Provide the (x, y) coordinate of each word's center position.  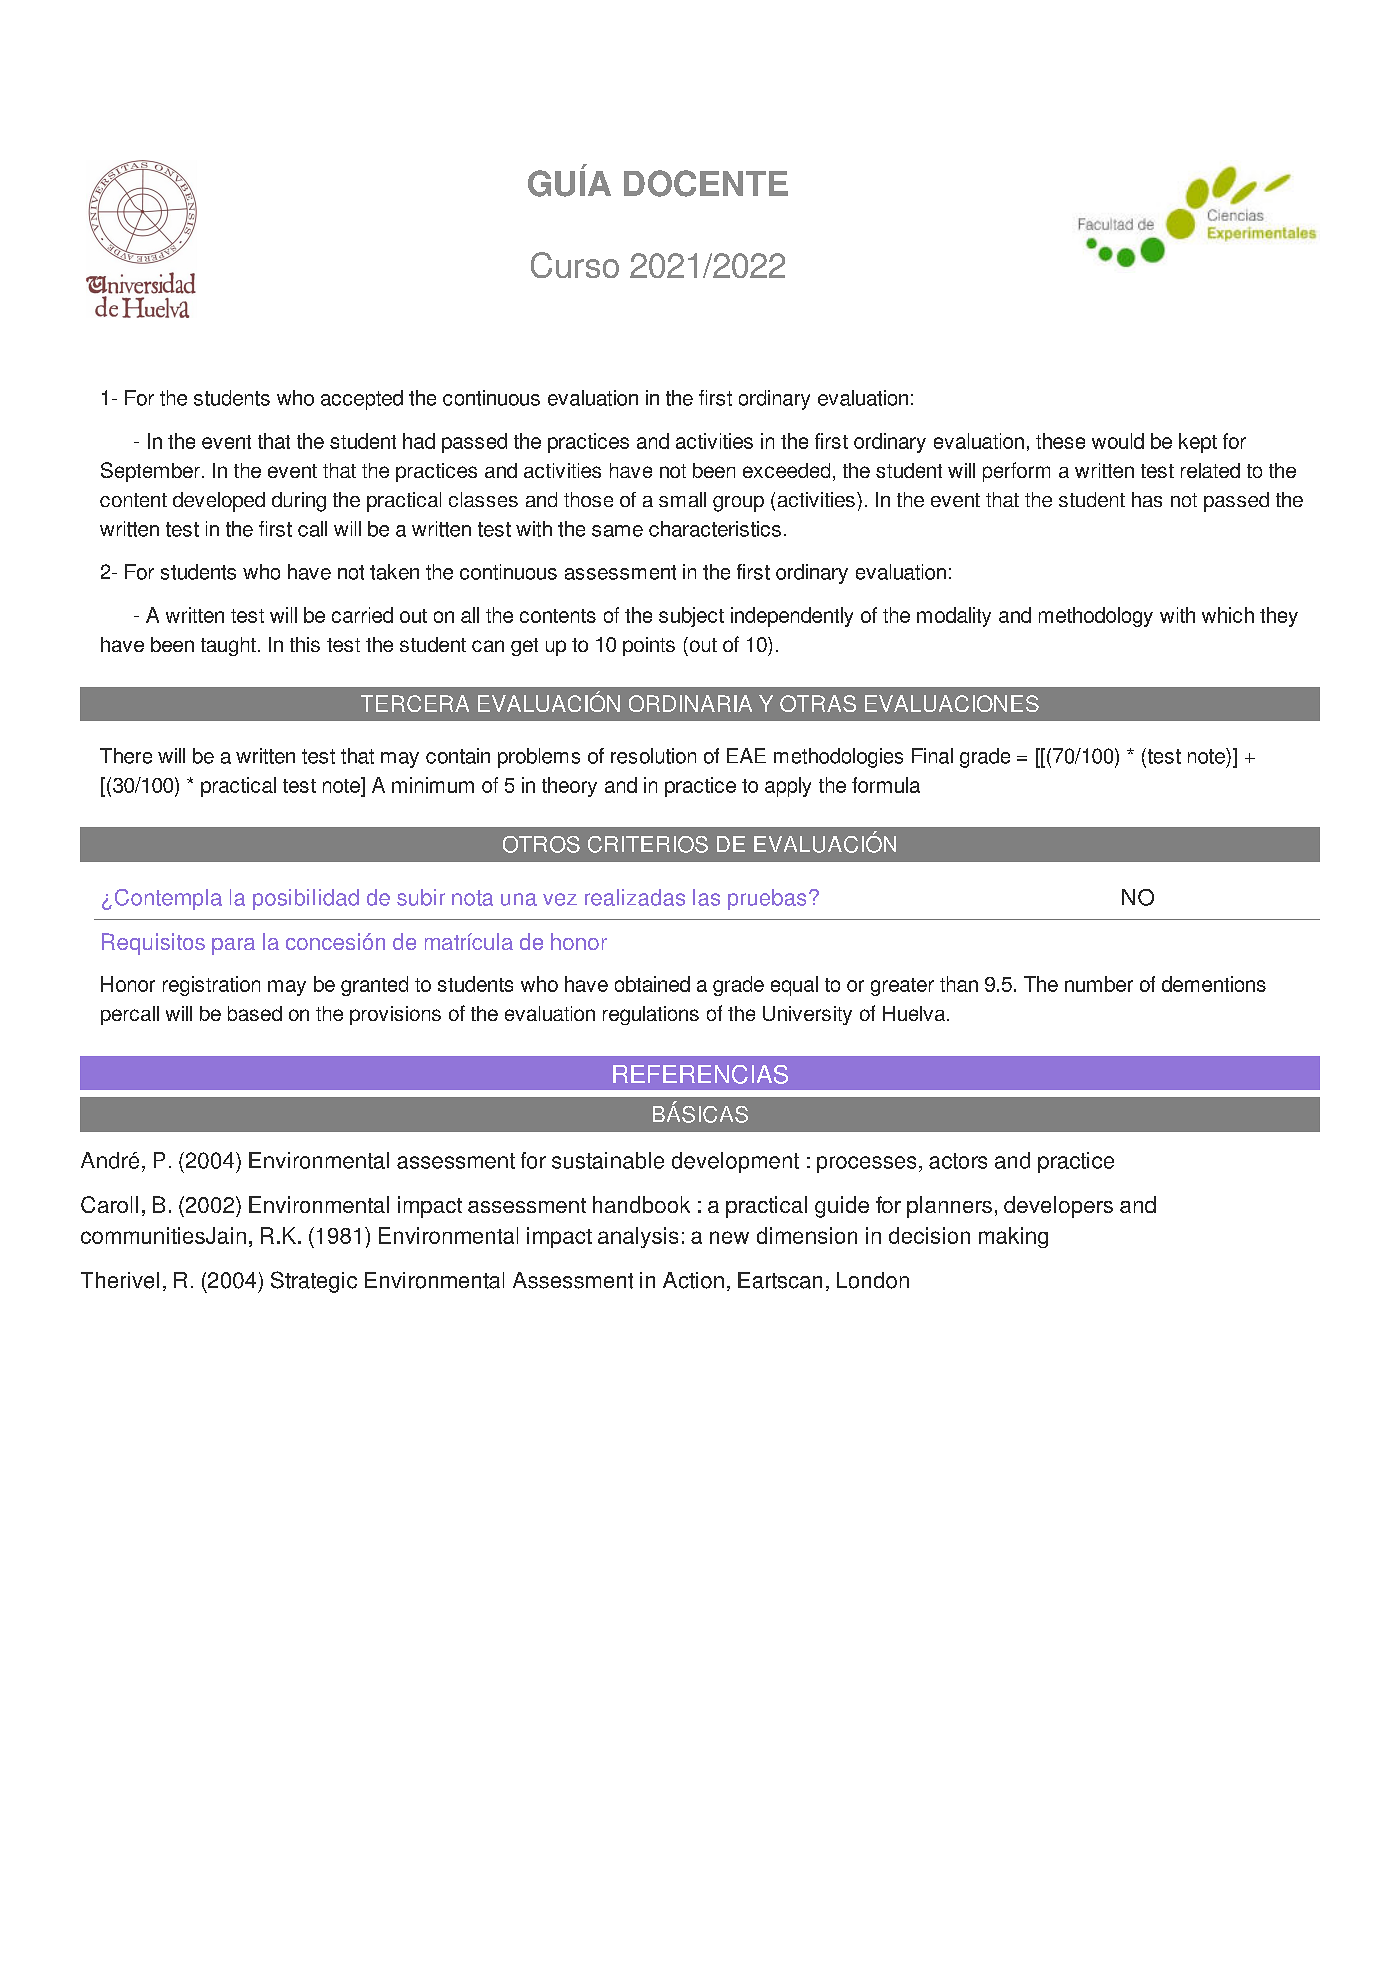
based (255, 1013)
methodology (1096, 617)
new (729, 1237)
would (1118, 441)
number (1099, 984)
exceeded (786, 470)
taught (228, 646)
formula (886, 785)
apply (788, 787)
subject (691, 617)
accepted (362, 400)
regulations (651, 1015)
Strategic (314, 1282)
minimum (433, 785)
